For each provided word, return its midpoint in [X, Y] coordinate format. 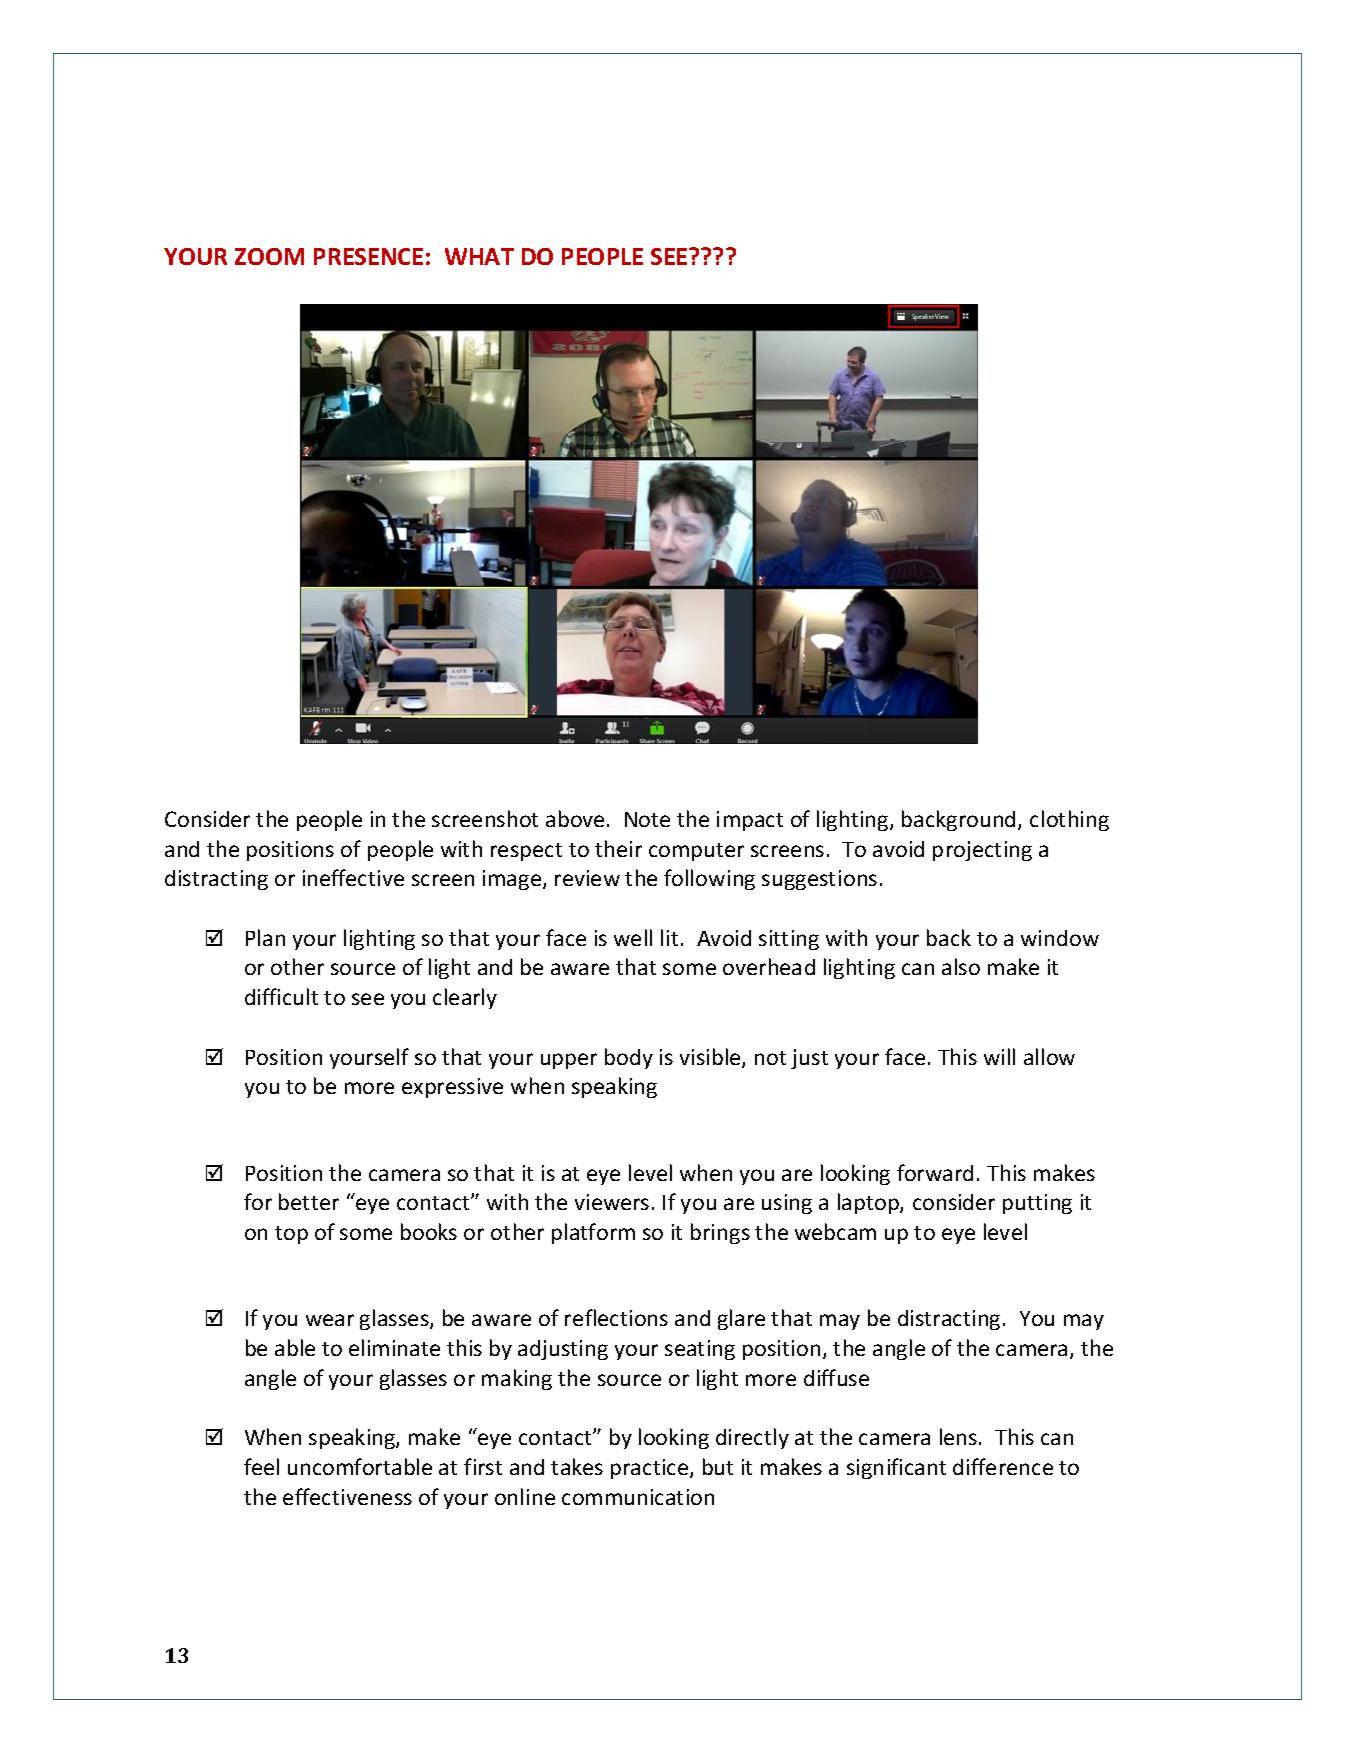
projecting [982, 851]
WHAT [479, 256]
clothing [1069, 820]
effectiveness [347, 1496]
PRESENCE [368, 256]
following [709, 879]
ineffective [353, 877]
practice [651, 1469]
